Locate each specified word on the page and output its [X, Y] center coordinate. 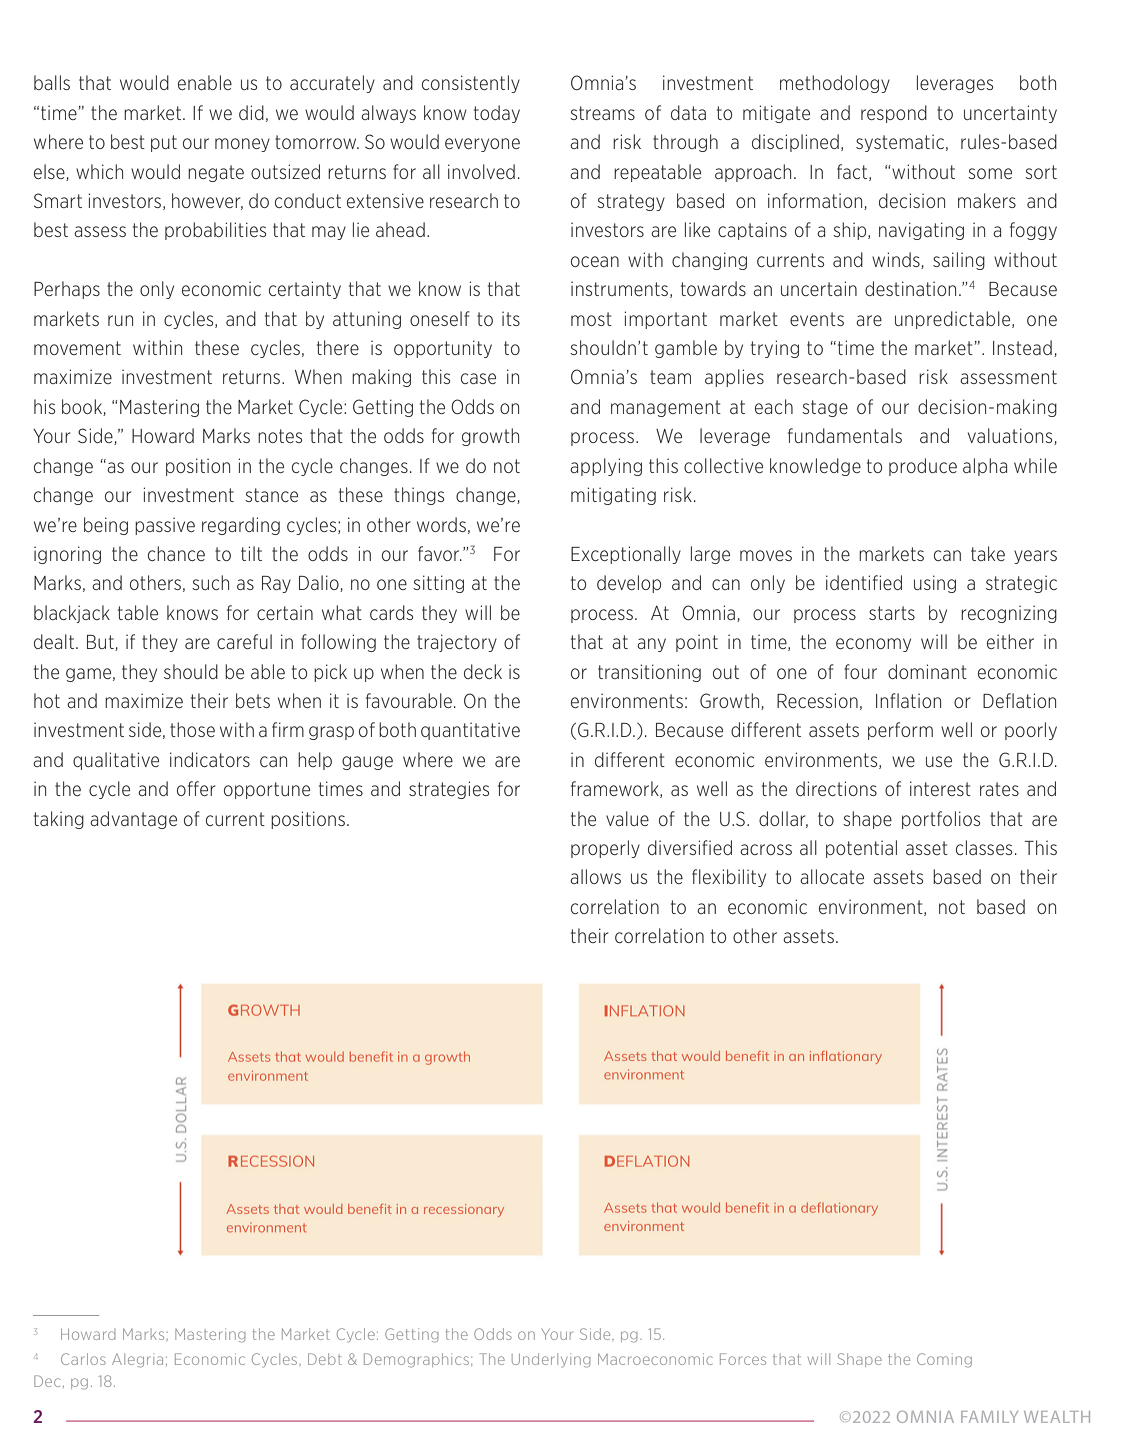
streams [602, 113]
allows [595, 876]
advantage [133, 820]
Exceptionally [626, 555]
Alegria [137, 1360]
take [988, 553]
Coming [944, 1360]
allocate [832, 876]
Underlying [551, 1360]
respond [894, 114]
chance [176, 553]
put [164, 143]
